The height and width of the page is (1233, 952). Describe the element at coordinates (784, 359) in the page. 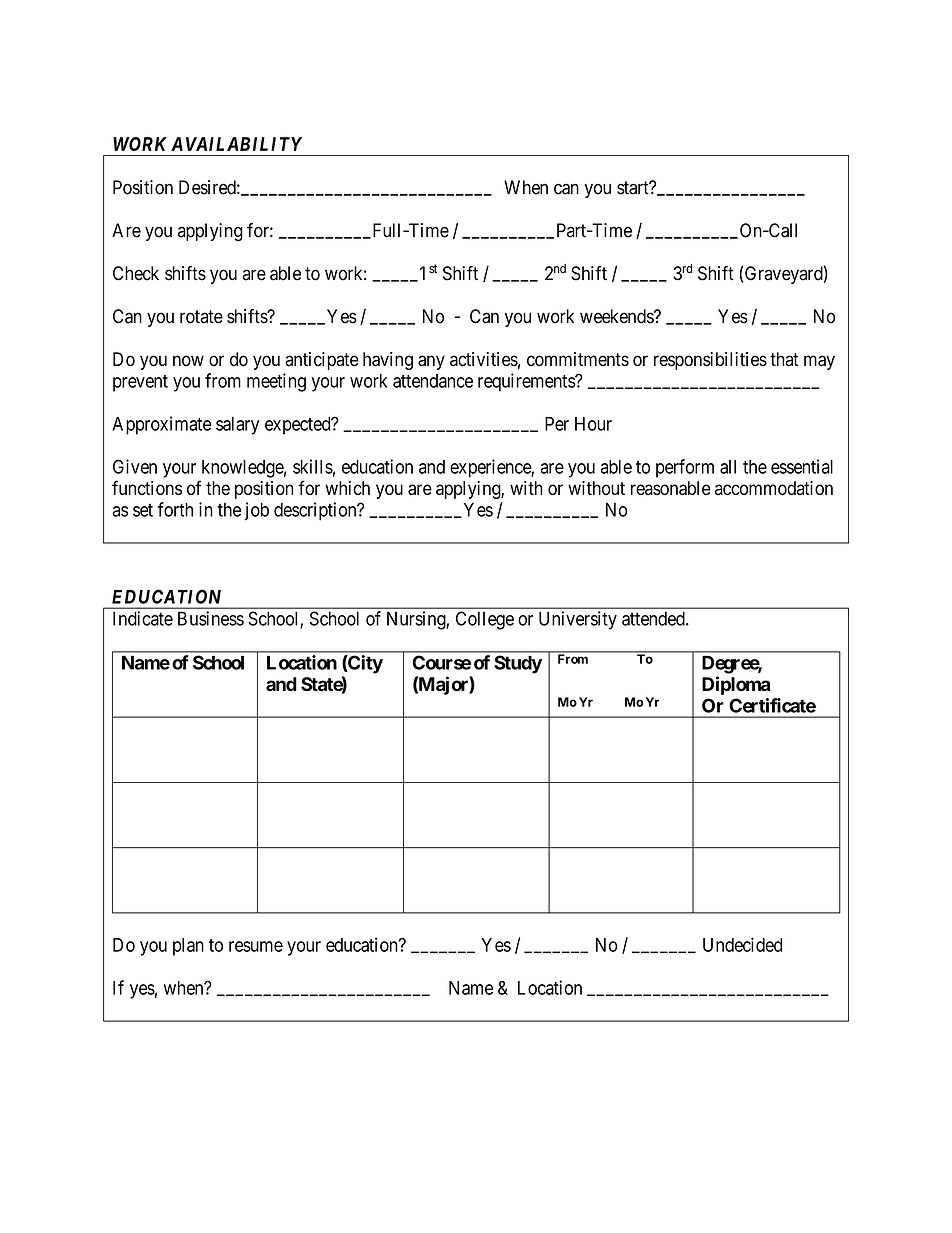

I see `that` at that location.
